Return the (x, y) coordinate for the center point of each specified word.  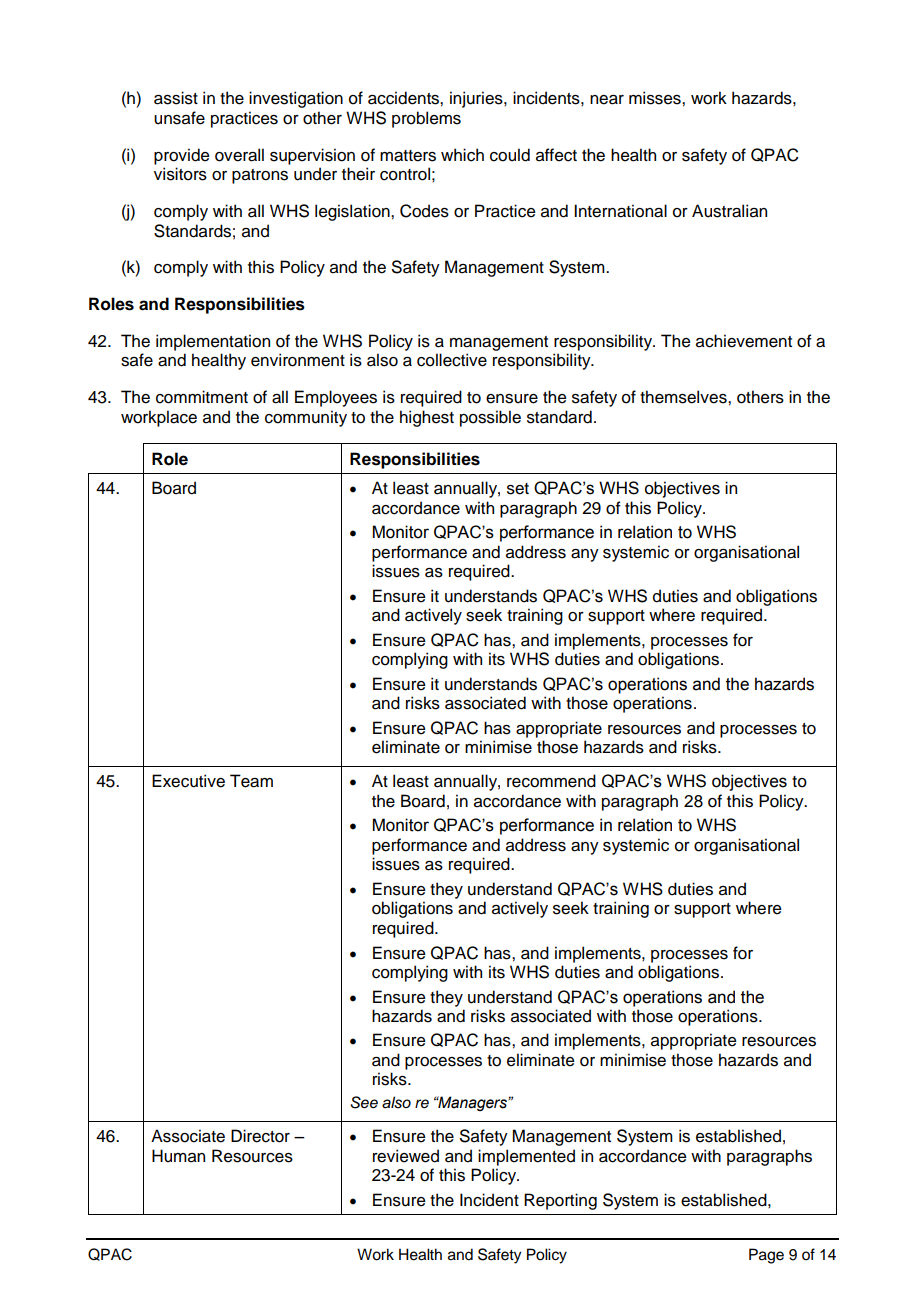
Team (251, 781)
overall (239, 155)
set (518, 489)
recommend (551, 781)
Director (260, 1136)
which (462, 155)
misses (656, 98)
